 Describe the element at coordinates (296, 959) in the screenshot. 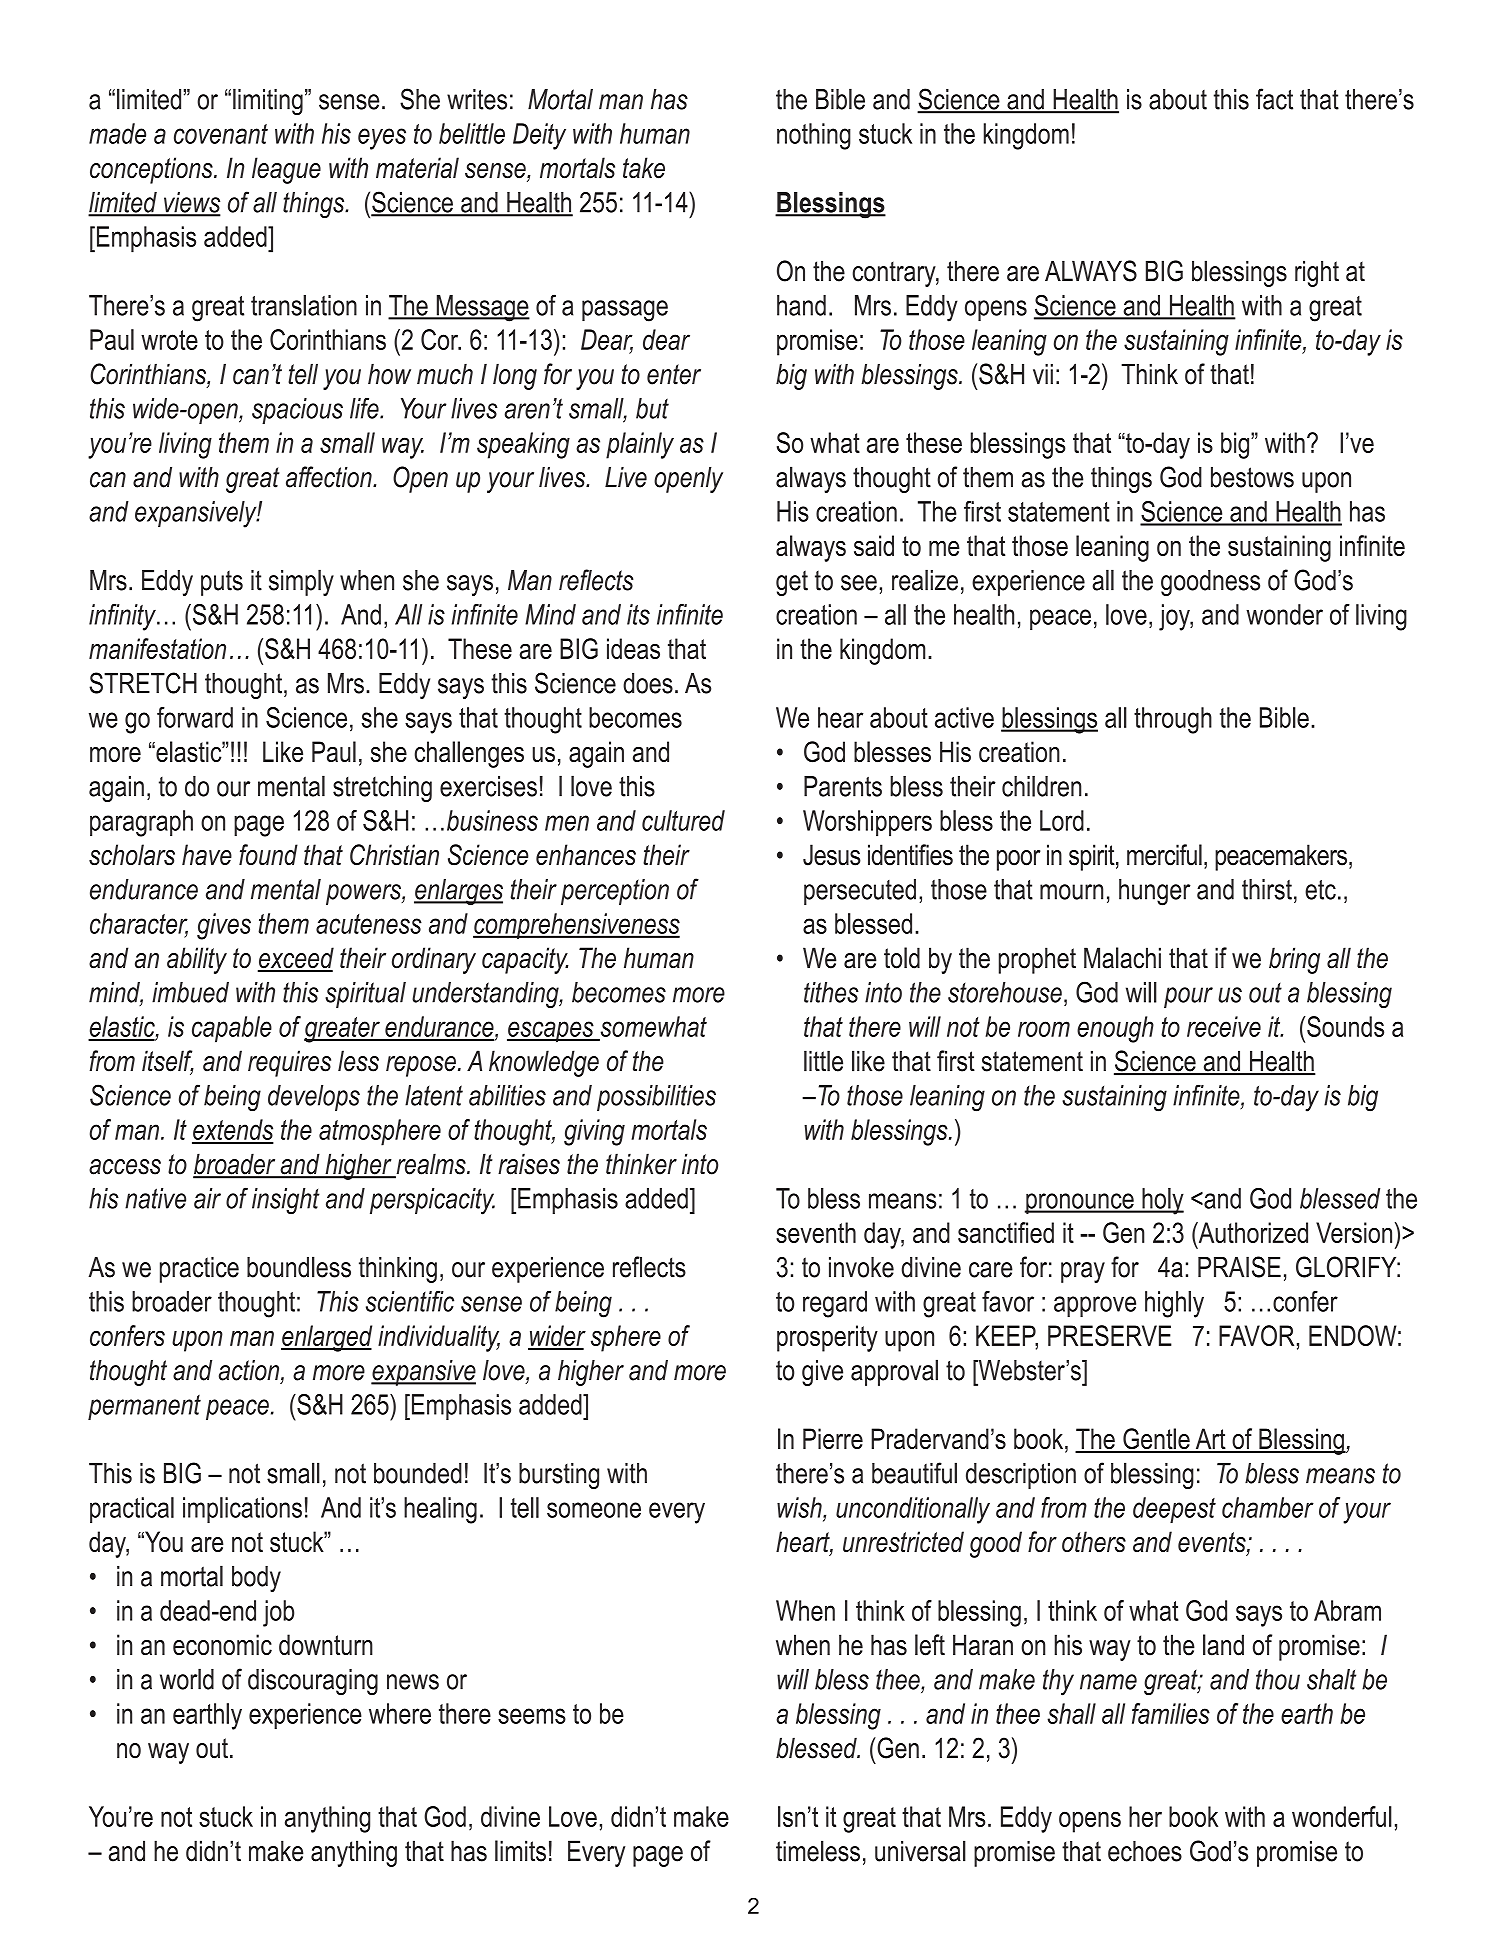

I see `exceed` at that location.
